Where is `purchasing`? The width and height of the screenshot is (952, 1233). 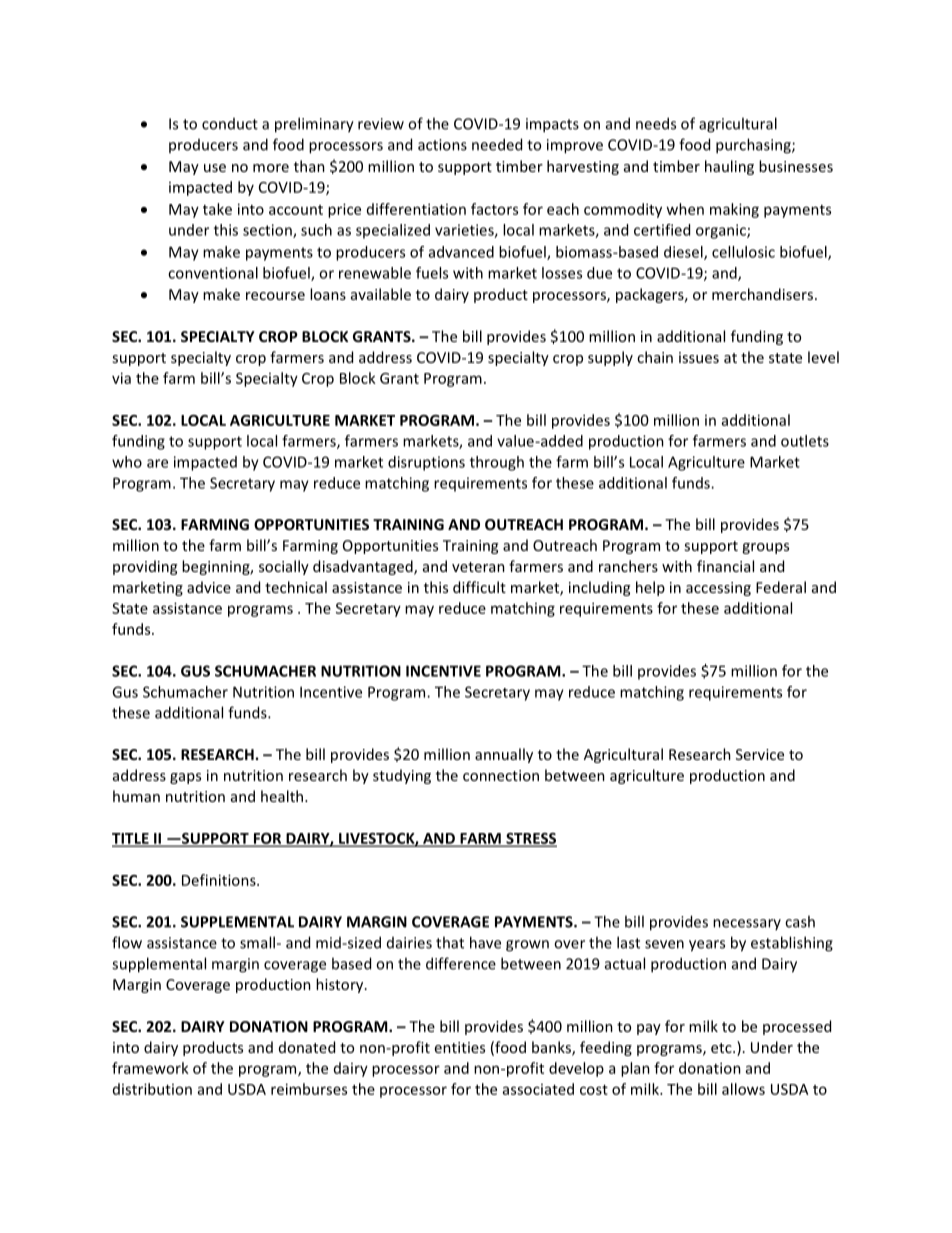
purchasing is located at coordinates (754, 146).
